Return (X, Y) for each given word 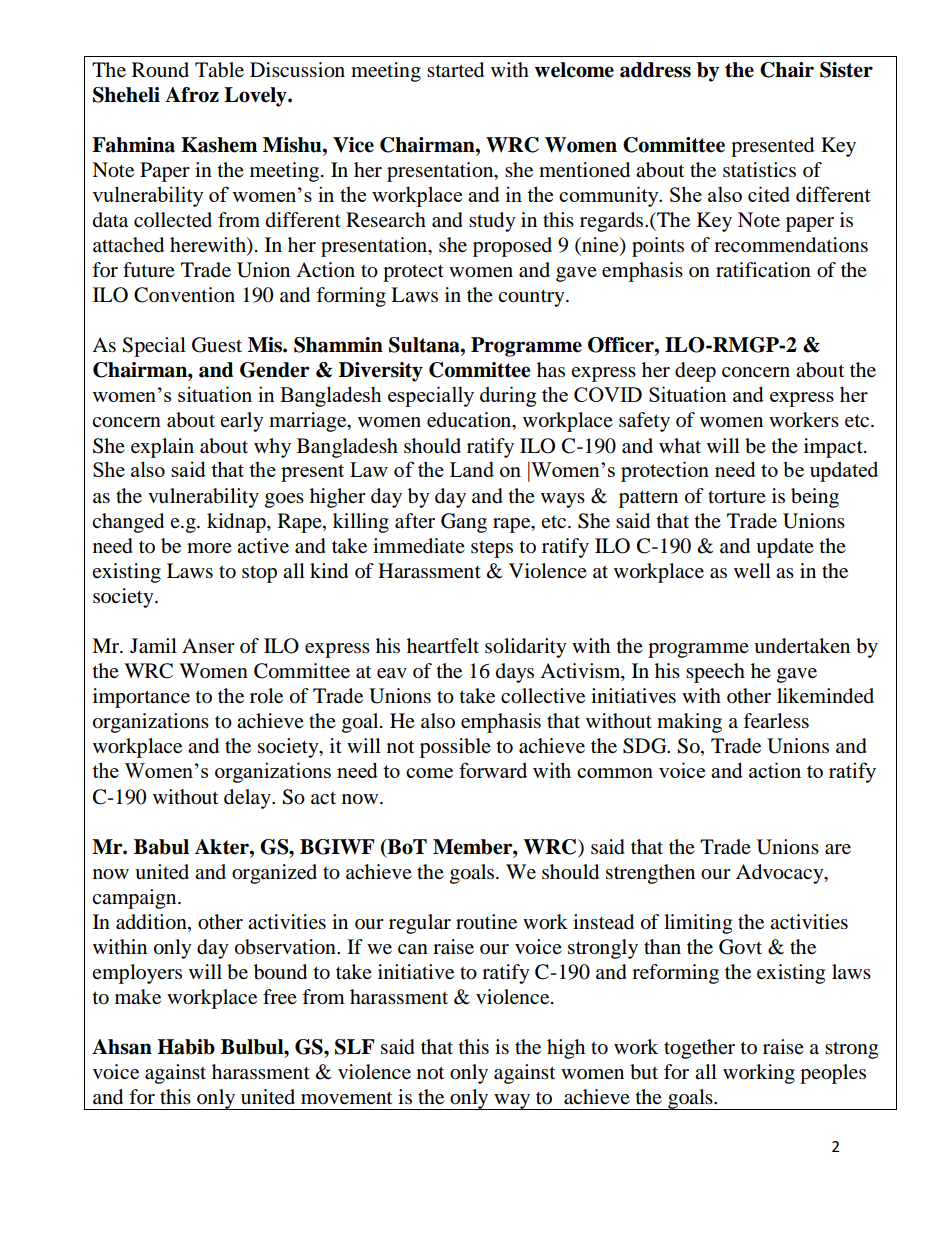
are (838, 849)
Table (219, 70)
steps (492, 549)
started (455, 70)
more (209, 548)
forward (493, 770)
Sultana (425, 345)
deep (695, 372)
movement (346, 1098)
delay (248, 799)
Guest (217, 345)
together (699, 1049)
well (752, 570)
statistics (759, 169)
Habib (186, 1047)
